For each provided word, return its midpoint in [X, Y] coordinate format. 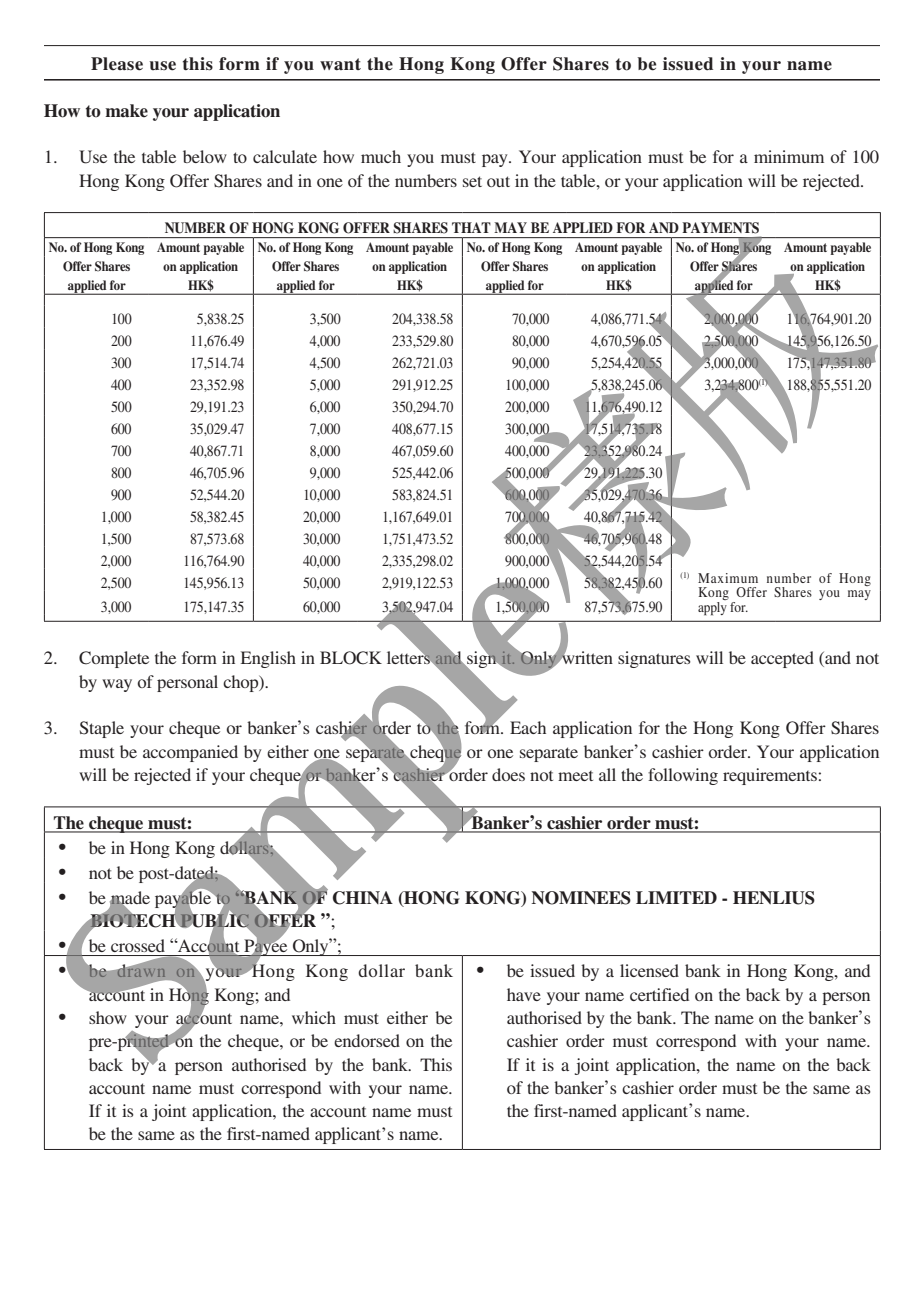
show [108, 1017]
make [126, 111]
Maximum [728, 578]
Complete [114, 659]
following [683, 776]
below [205, 156]
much [381, 156]
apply [712, 609]
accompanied [190, 753]
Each [528, 727]
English [268, 659]
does [508, 774]
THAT [471, 227]
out [498, 181]
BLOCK [351, 658]
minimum [789, 156]
